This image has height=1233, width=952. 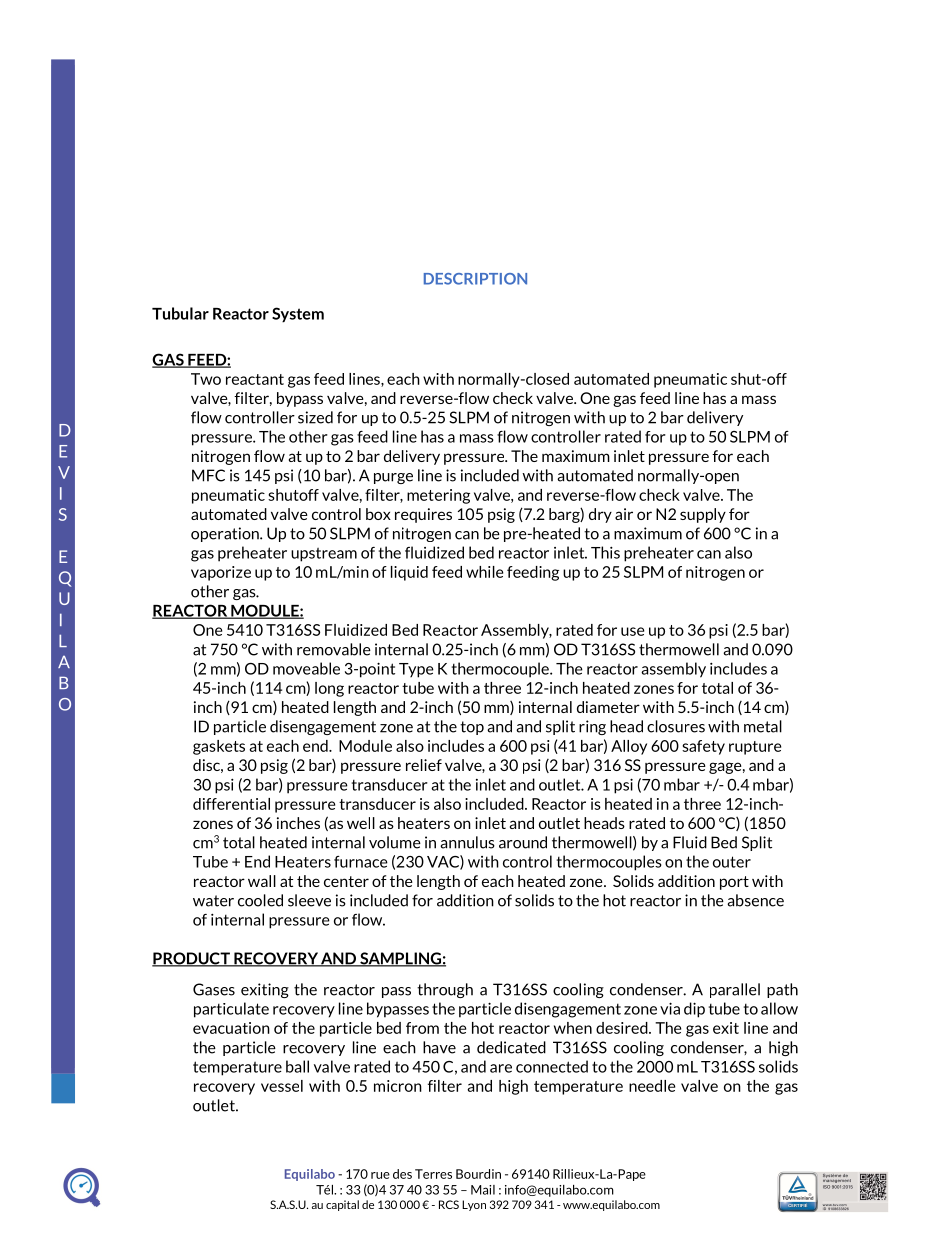 What do you see at coordinates (231, 804) in the image?
I see `differential` at bounding box center [231, 804].
